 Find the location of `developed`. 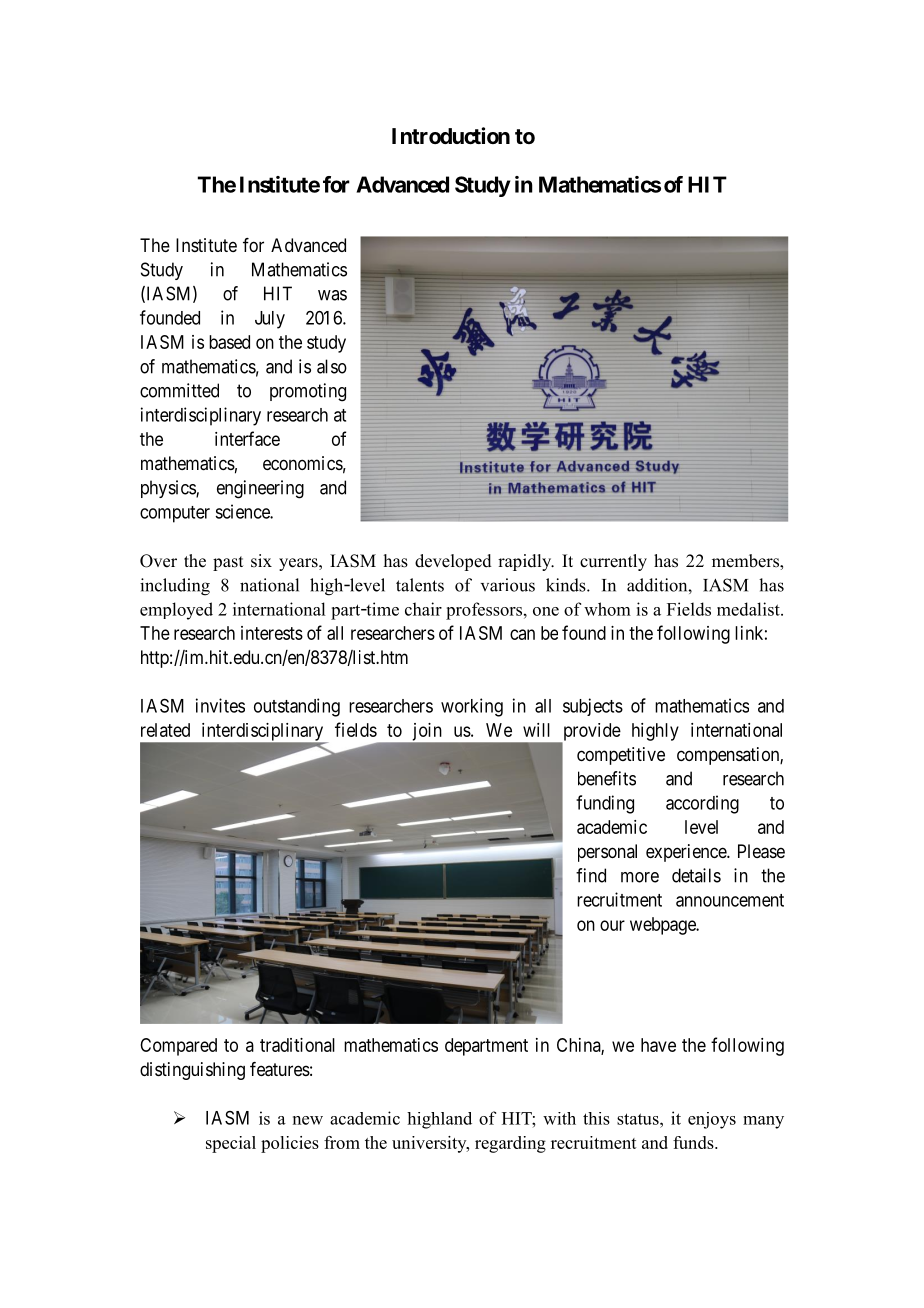

developed is located at coordinates (453, 562).
